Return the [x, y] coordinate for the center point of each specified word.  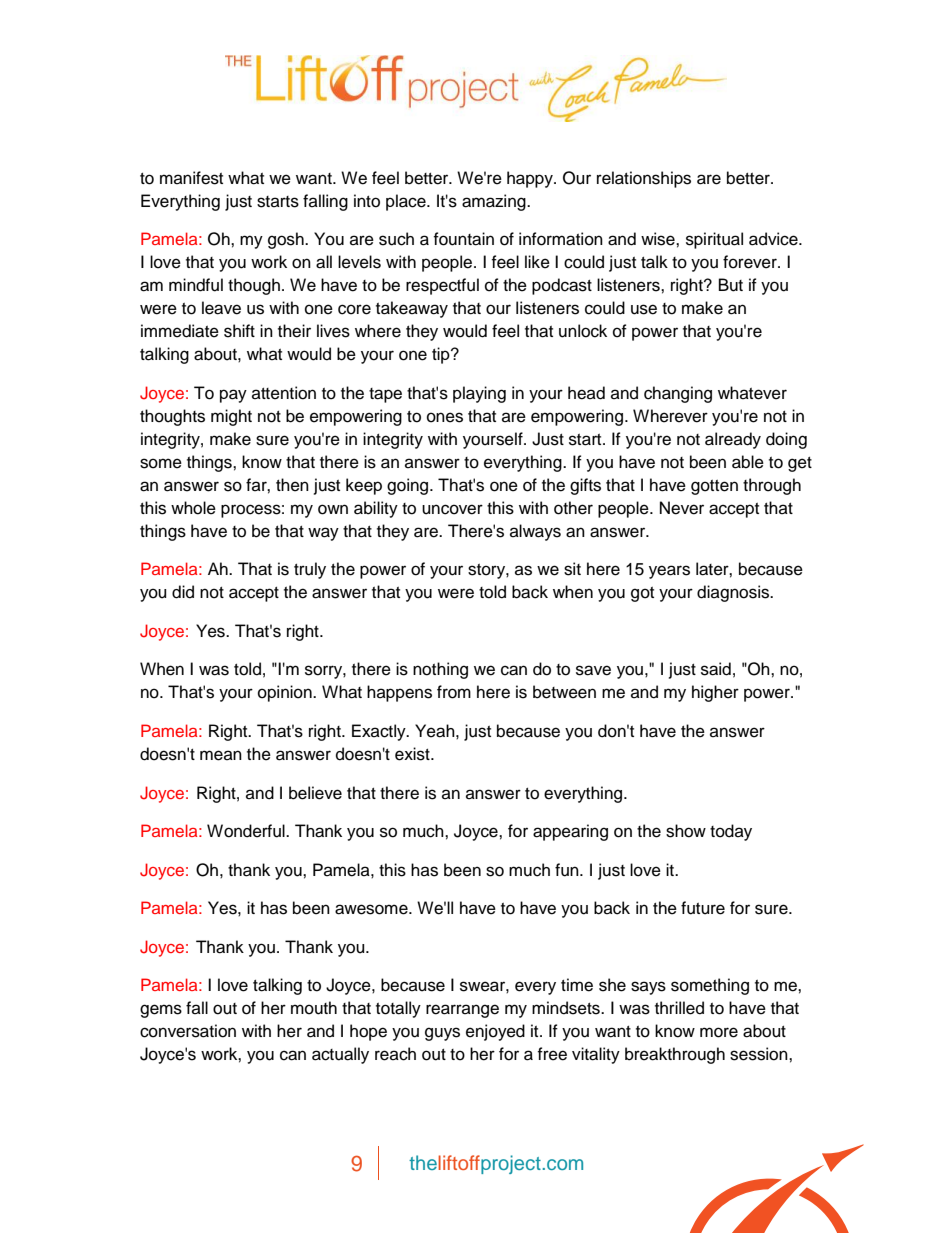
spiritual [714, 240]
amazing [495, 202]
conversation [188, 1031]
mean [221, 755]
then [292, 485]
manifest [191, 178]
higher [715, 693]
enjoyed [495, 1032]
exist [413, 754]
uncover [452, 509]
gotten [714, 487]
